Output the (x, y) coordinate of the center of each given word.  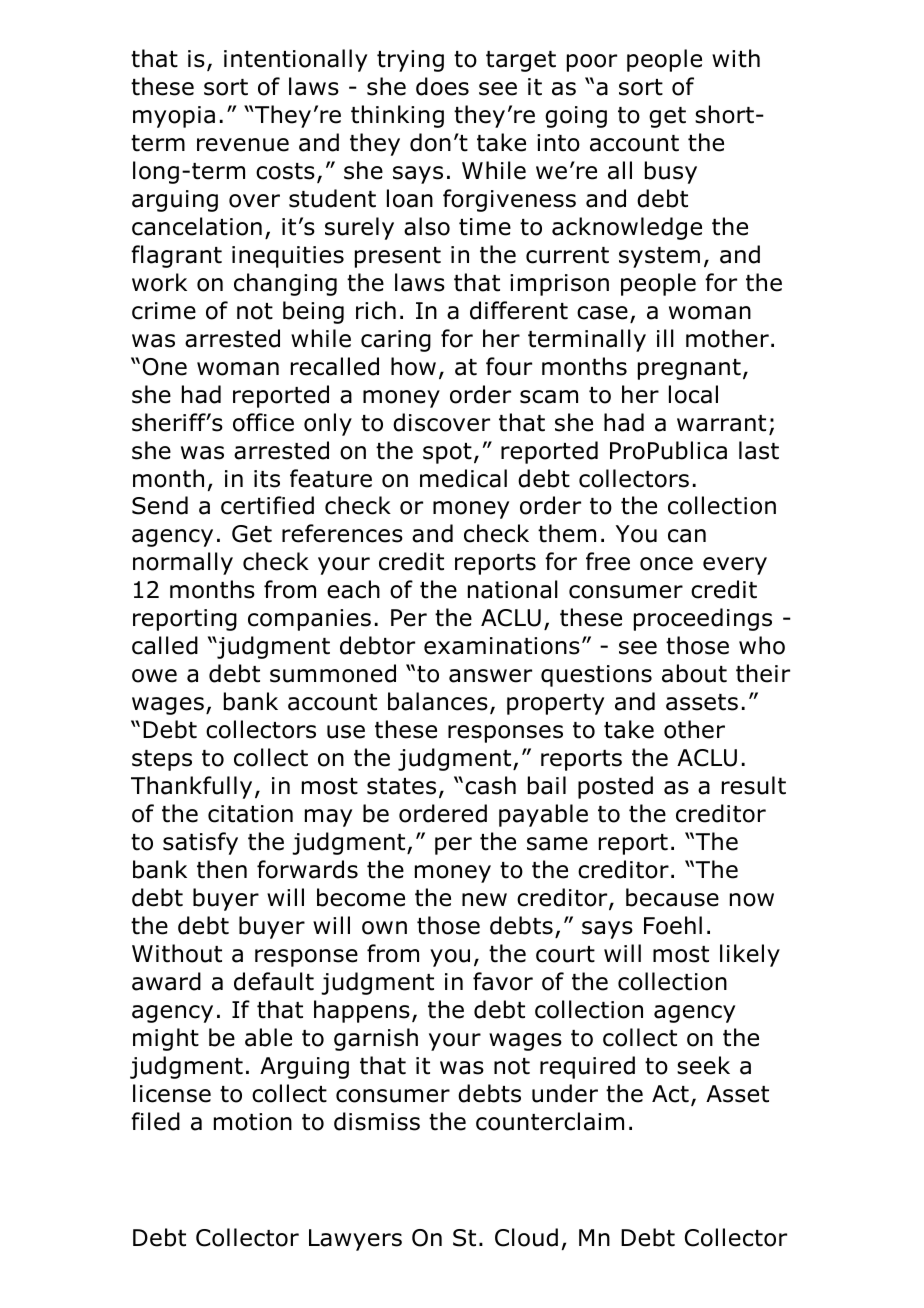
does (442, 86)
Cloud (526, 1237)
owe (154, 676)
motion (253, 1122)
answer (490, 676)
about (694, 673)
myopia (174, 117)
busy (671, 172)
